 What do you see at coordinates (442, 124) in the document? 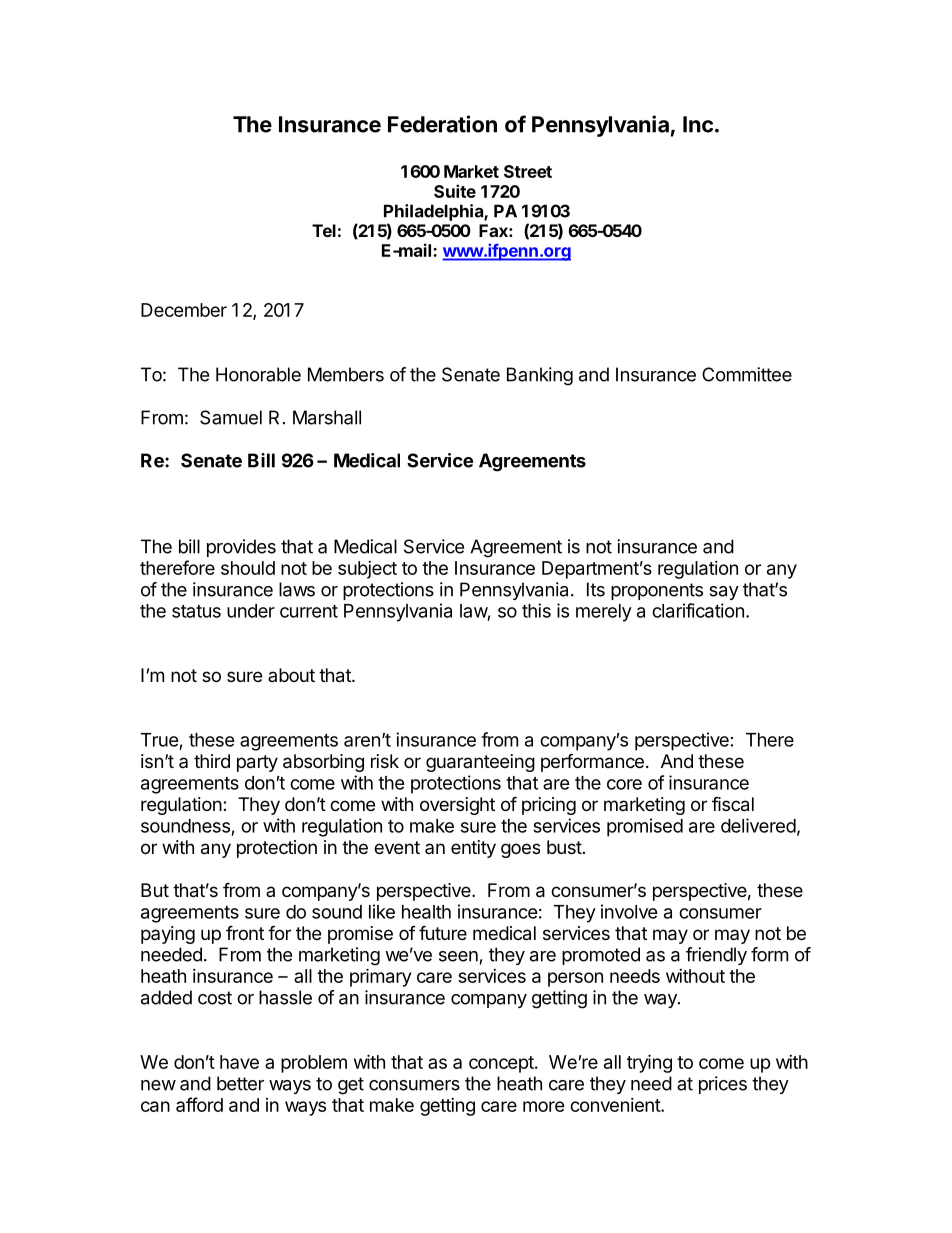
I see `Federation` at bounding box center [442, 124].
